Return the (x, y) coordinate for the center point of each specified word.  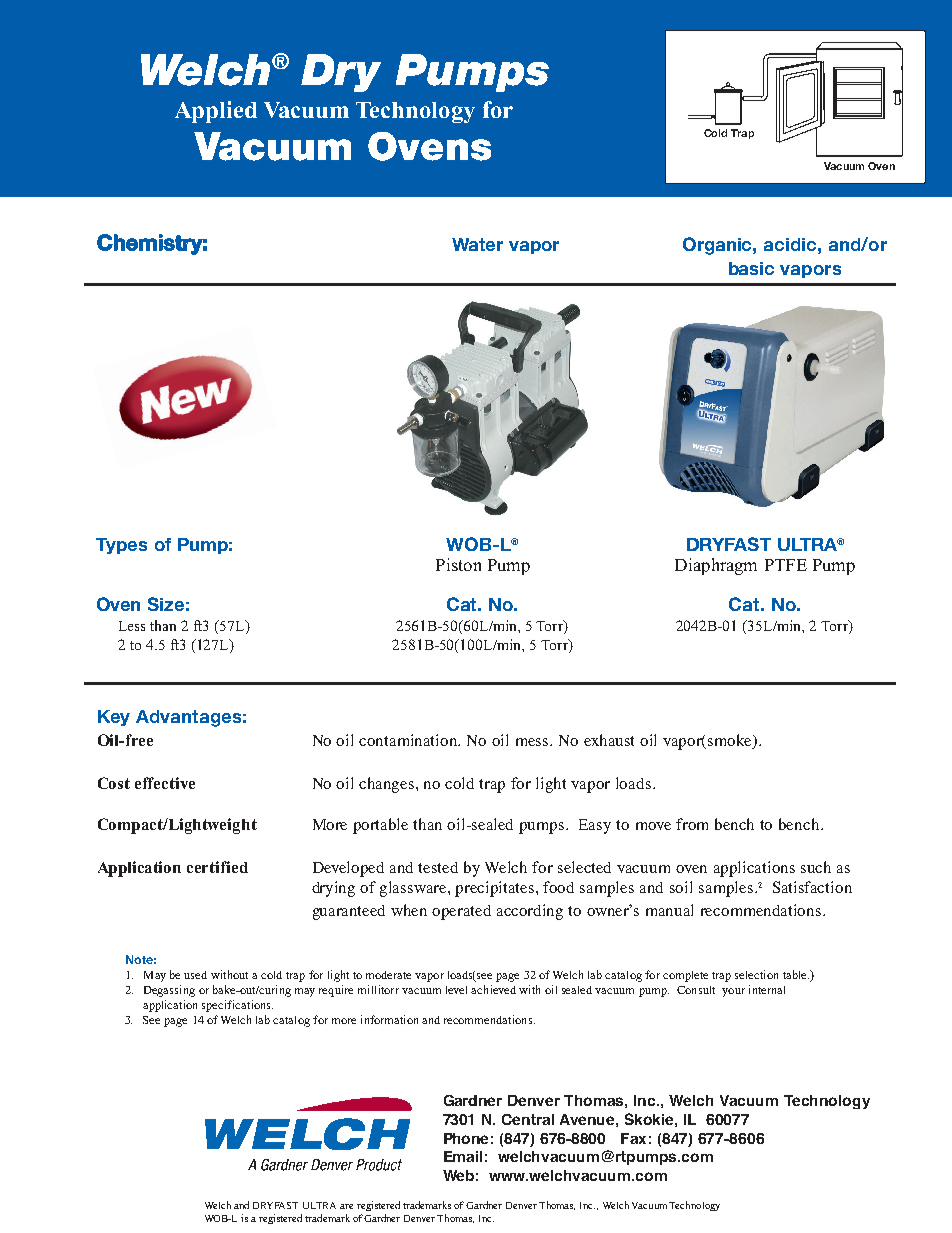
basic (751, 268)
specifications (237, 1006)
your (733, 992)
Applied (216, 112)
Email (463, 1156)
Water (477, 244)
